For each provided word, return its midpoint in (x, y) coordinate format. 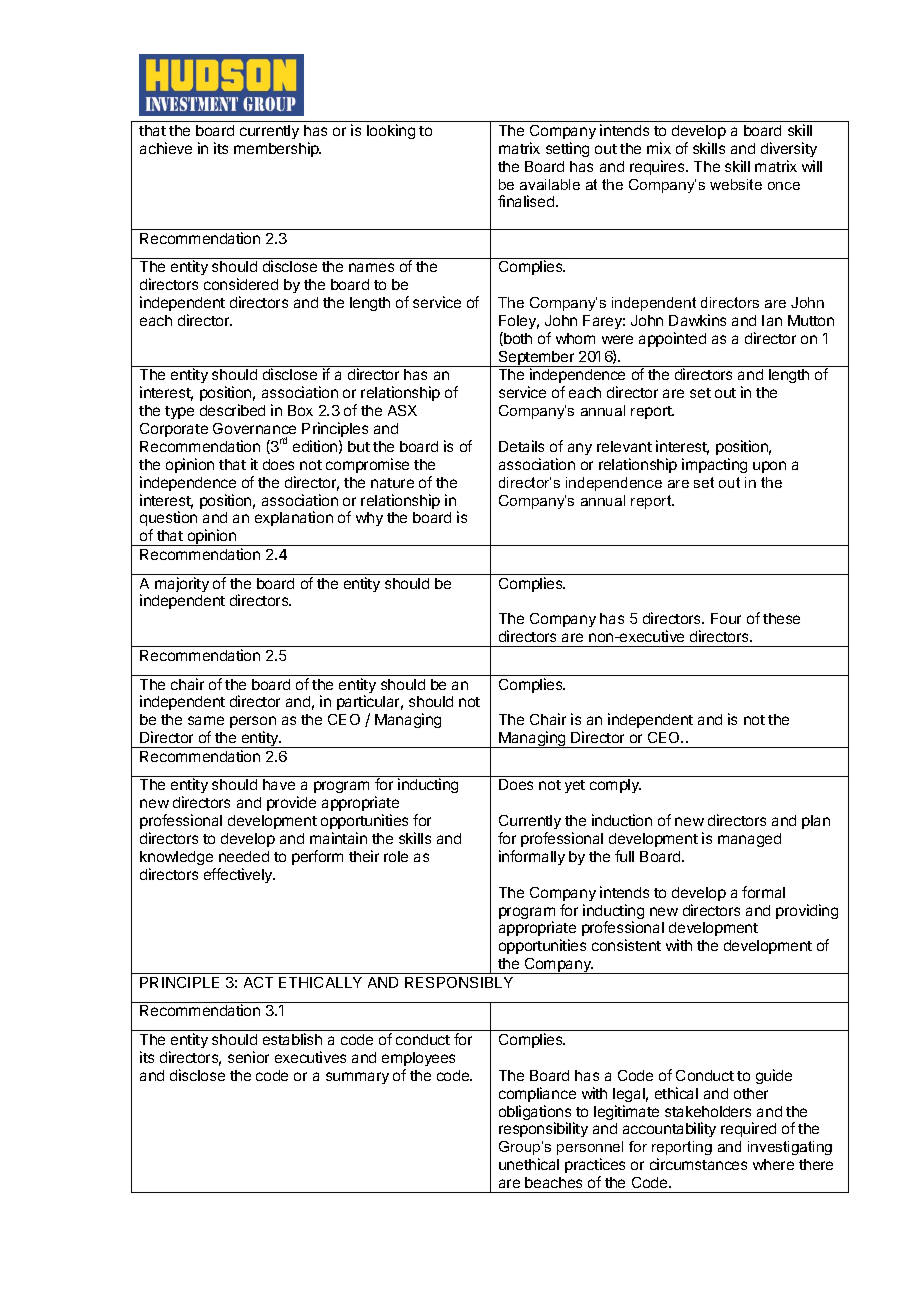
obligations (536, 1114)
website (736, 184)
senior (248, 1057)
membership (277, 149)
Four (726, 618)
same (206, 720)
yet (575, 786)
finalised (527, 201)
